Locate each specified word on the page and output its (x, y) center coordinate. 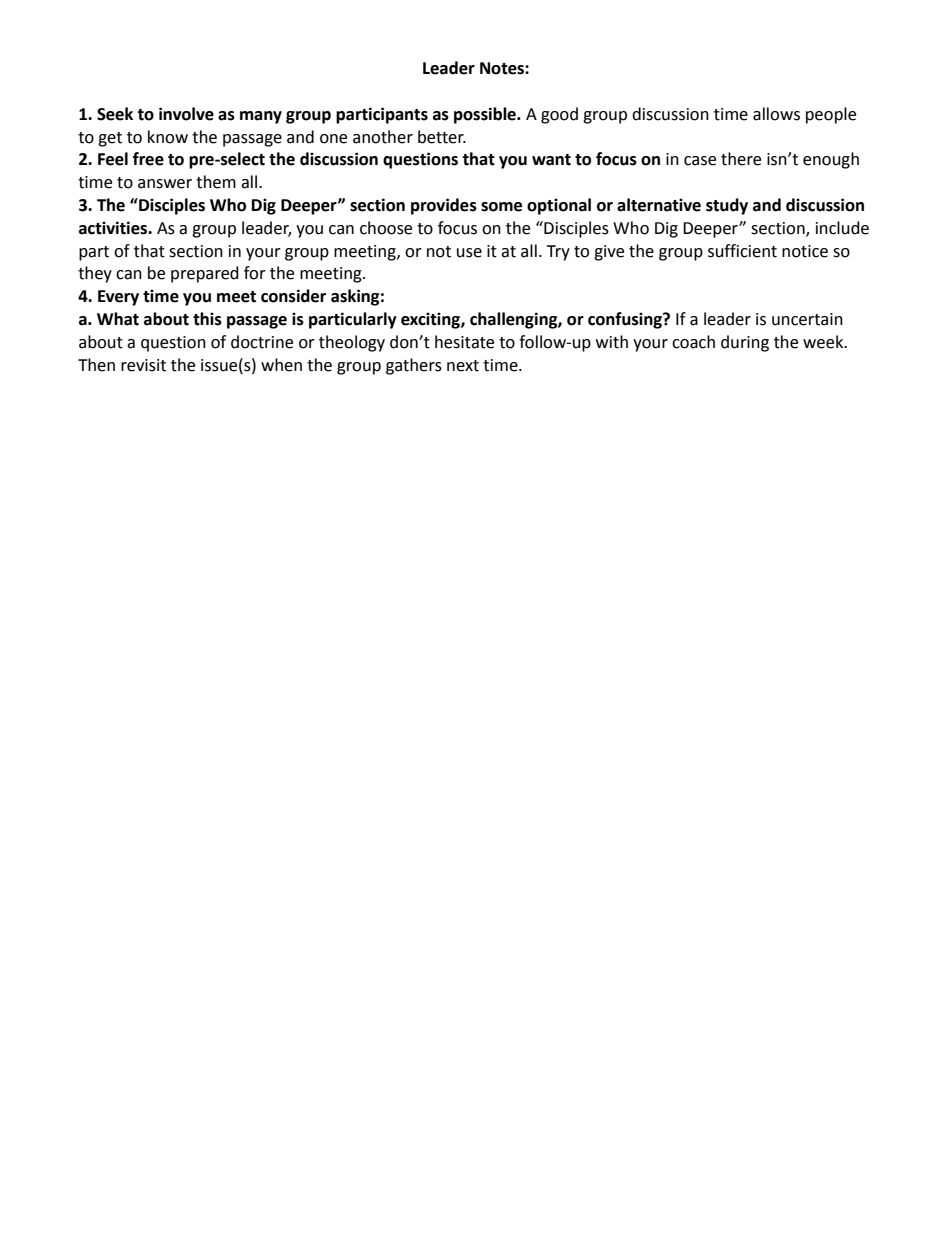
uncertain (807, 319)
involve (186, 114)
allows (776, 114)
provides (444, 206)
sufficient (742, 251)
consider (293, 296)
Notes (503, 68)
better (442, 137)
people (831, 115)
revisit (143, 365)
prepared (205, 274)
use (469, 253)
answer (165, 184)
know (168, 137)
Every (118, 298)
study (727, 206)
